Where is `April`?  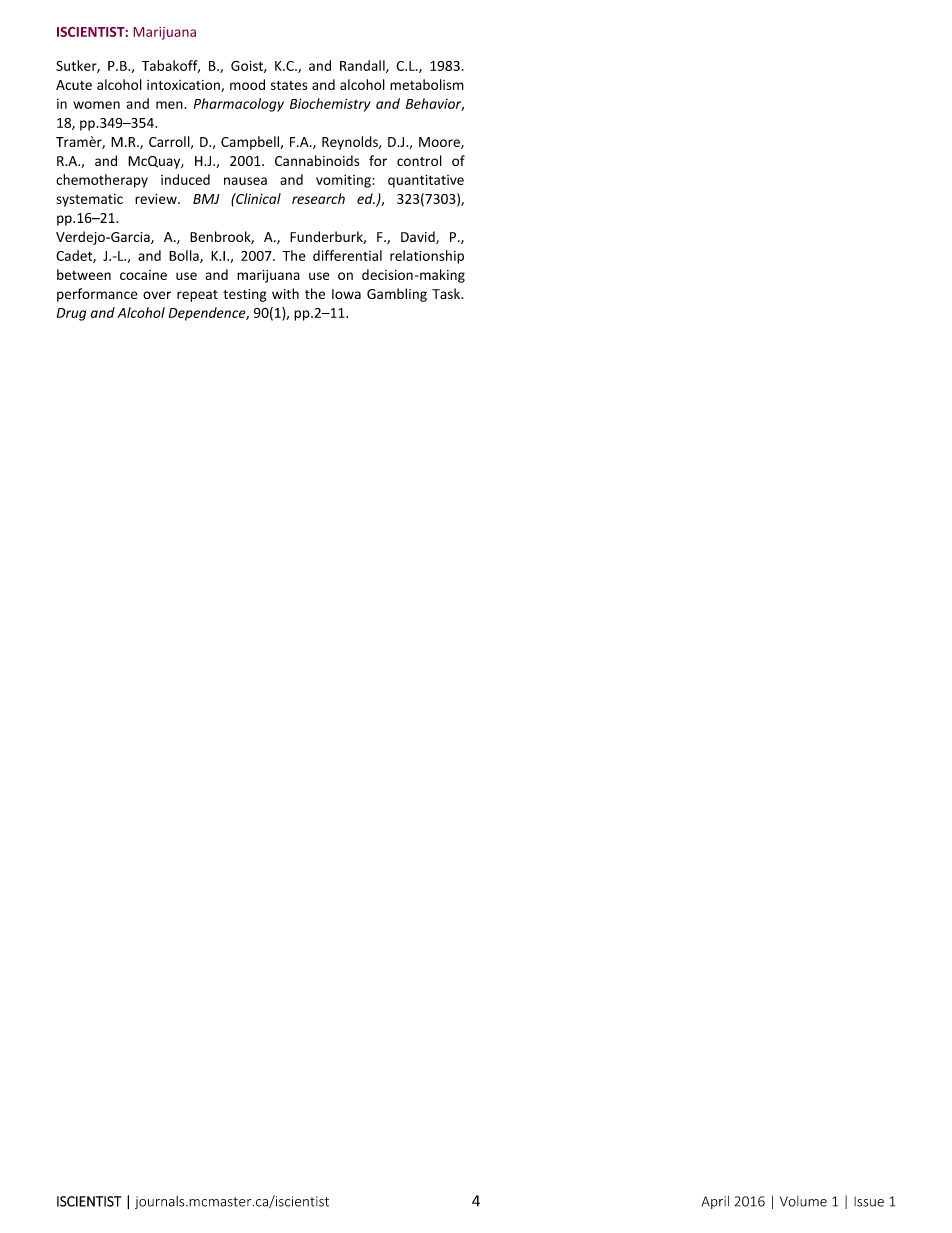 April is located at coordinates (715, 1202).
